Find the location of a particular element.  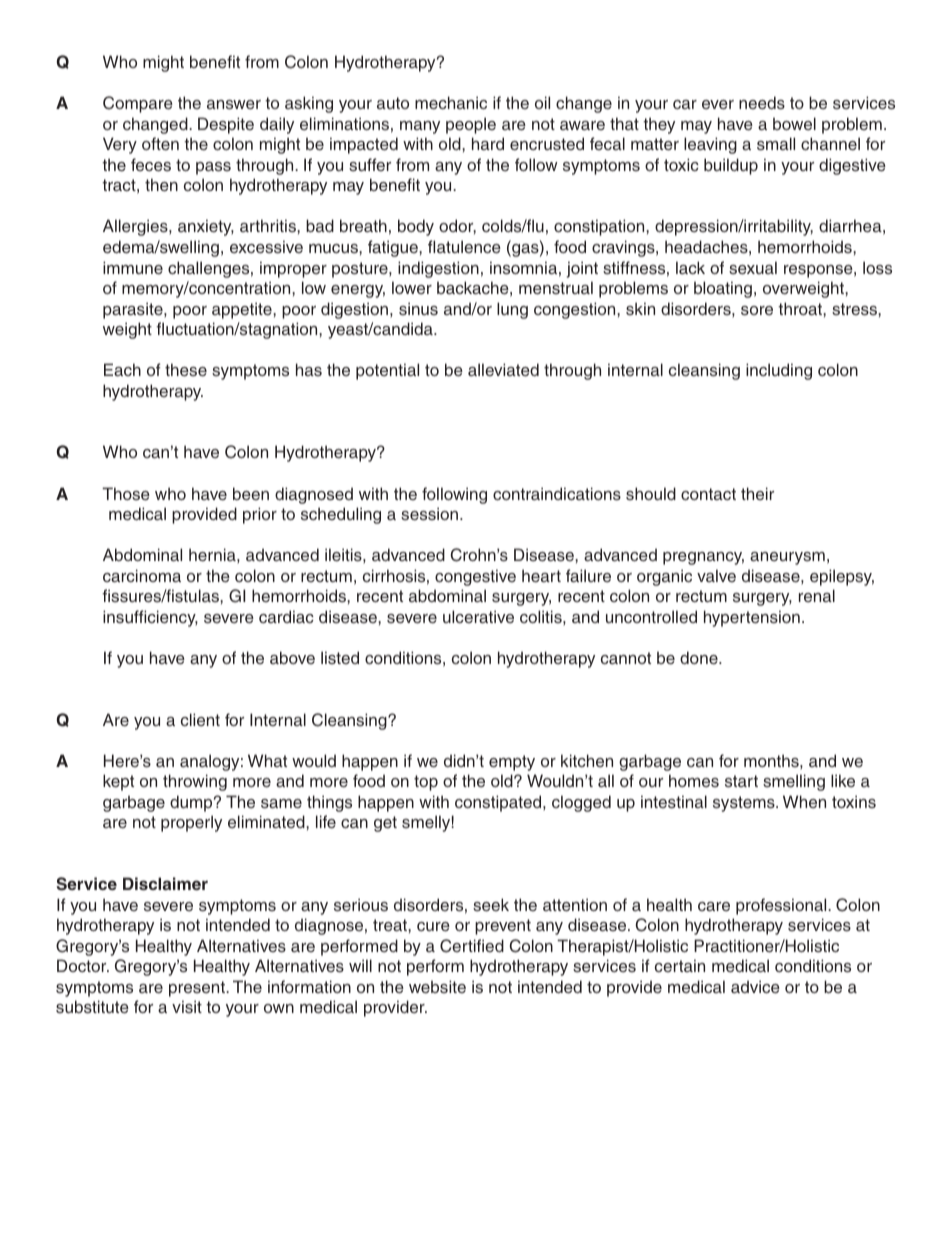

website is located at coordinates (437, 987).
